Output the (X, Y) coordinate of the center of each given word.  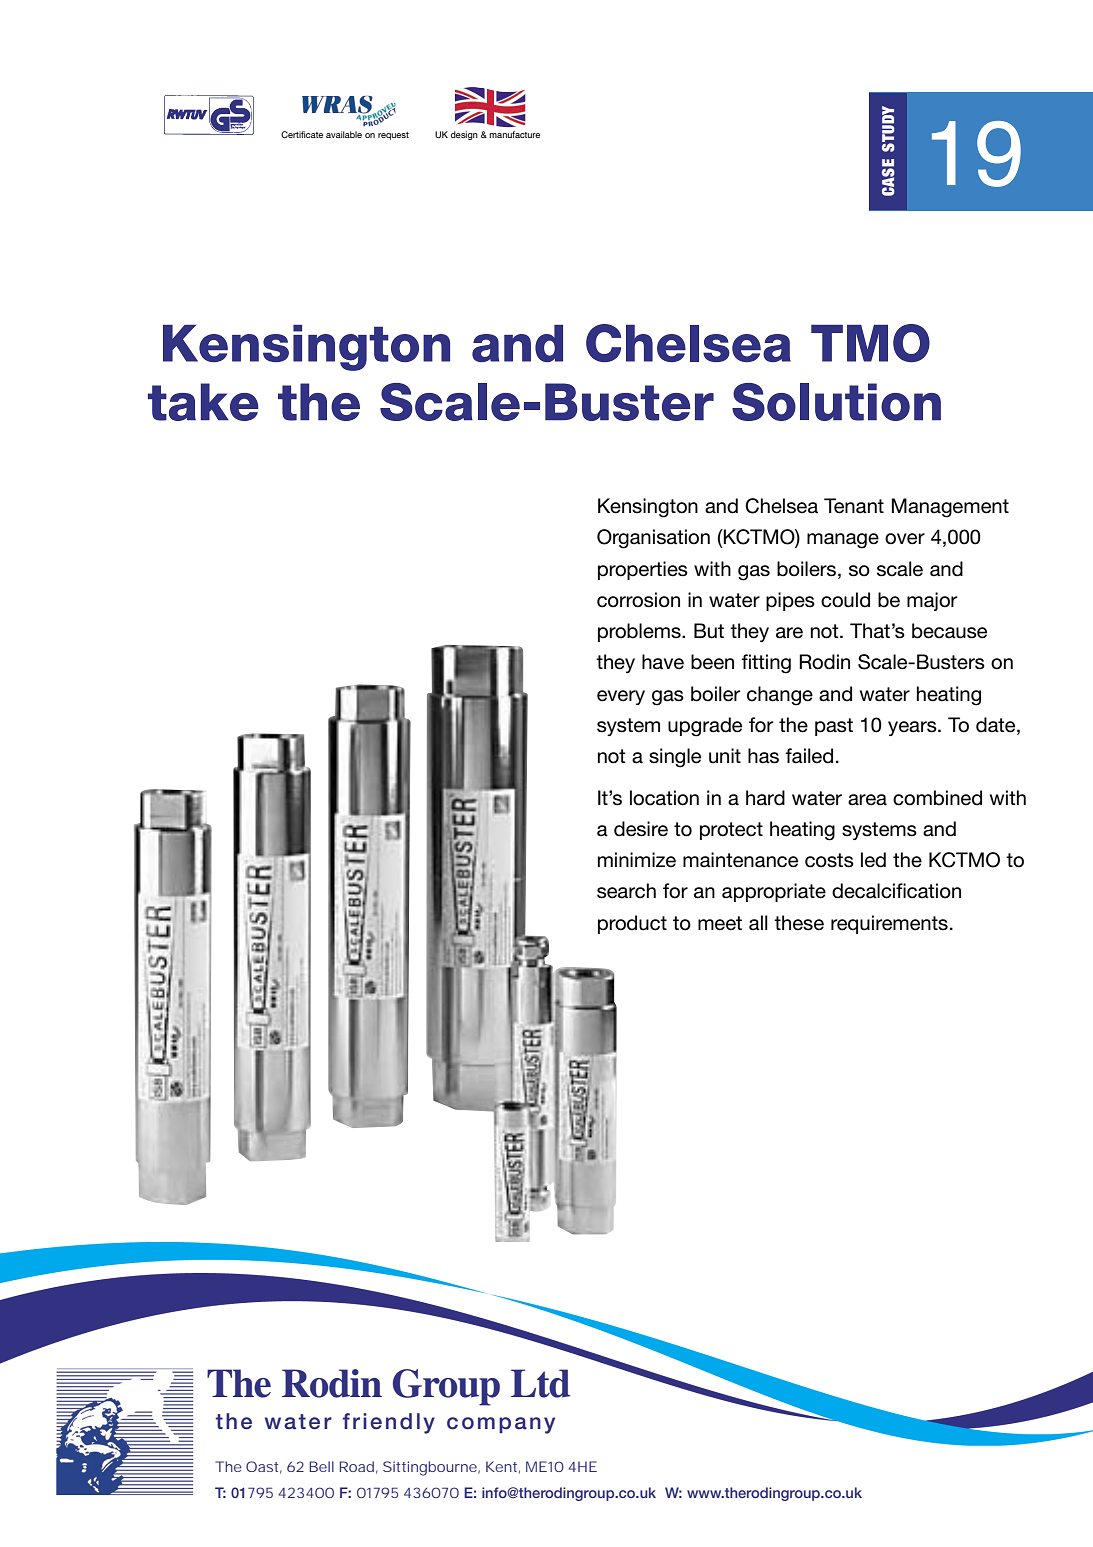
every (621, 697)
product (632, 924)
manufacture (514, 134)
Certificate (302, 134)
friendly (389, 1423)
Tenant (854, 506)
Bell (321, 1466)
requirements (889, 924)
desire (641, 829)
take (203, 402)
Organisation (653, 539)
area (867, 800)
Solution (836, 402)
